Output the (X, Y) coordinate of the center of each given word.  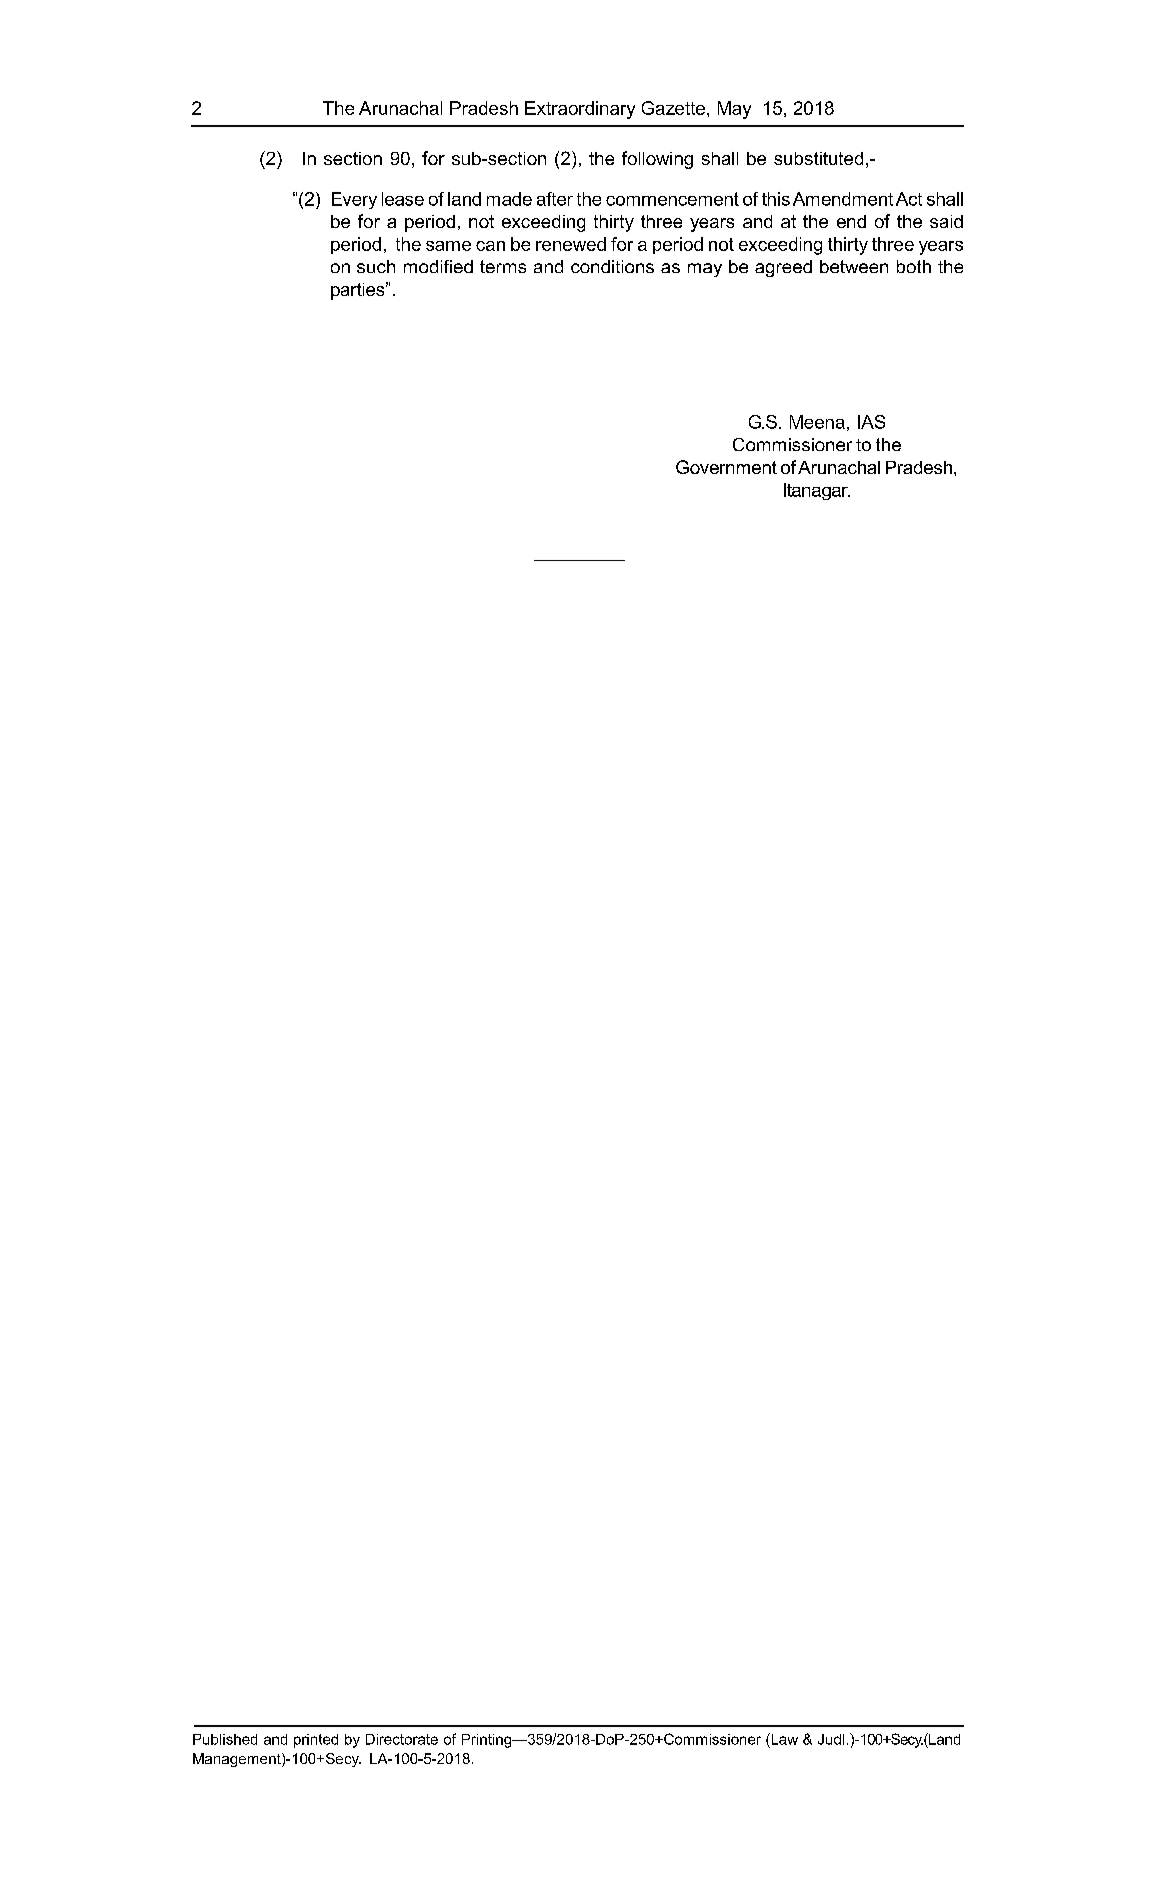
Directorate (402, 1739)
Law (783, 1739)
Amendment (843, 199)
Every (354, 200)
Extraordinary (580, 110)
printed (316, 1741)
